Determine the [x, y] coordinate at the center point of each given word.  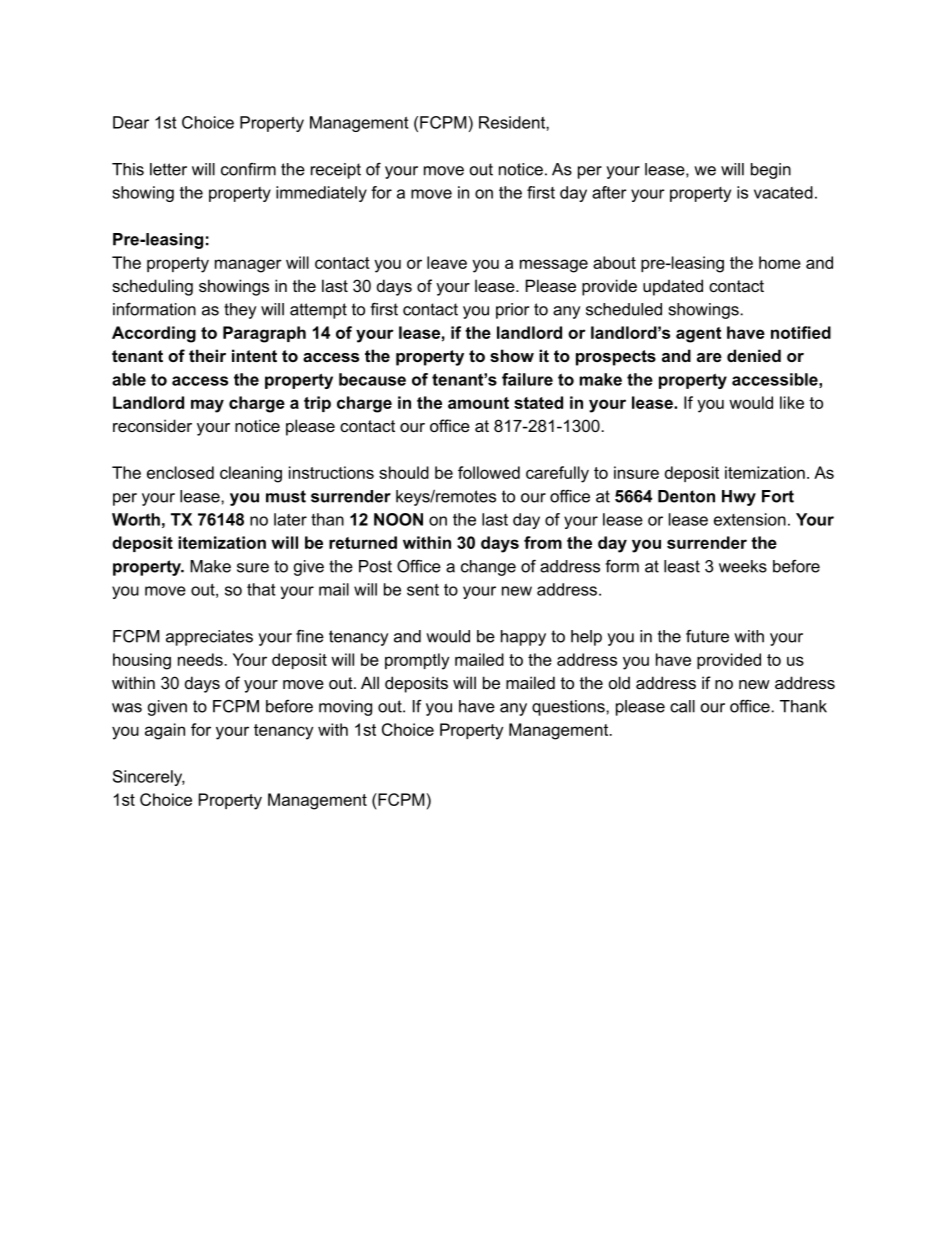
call [682, 706]
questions [569, 708]
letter [168, 169]
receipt [336, 171]
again [165, 731]
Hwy [739, 498]
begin [771, 171]
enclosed [180, 472]
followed [489, 472]
